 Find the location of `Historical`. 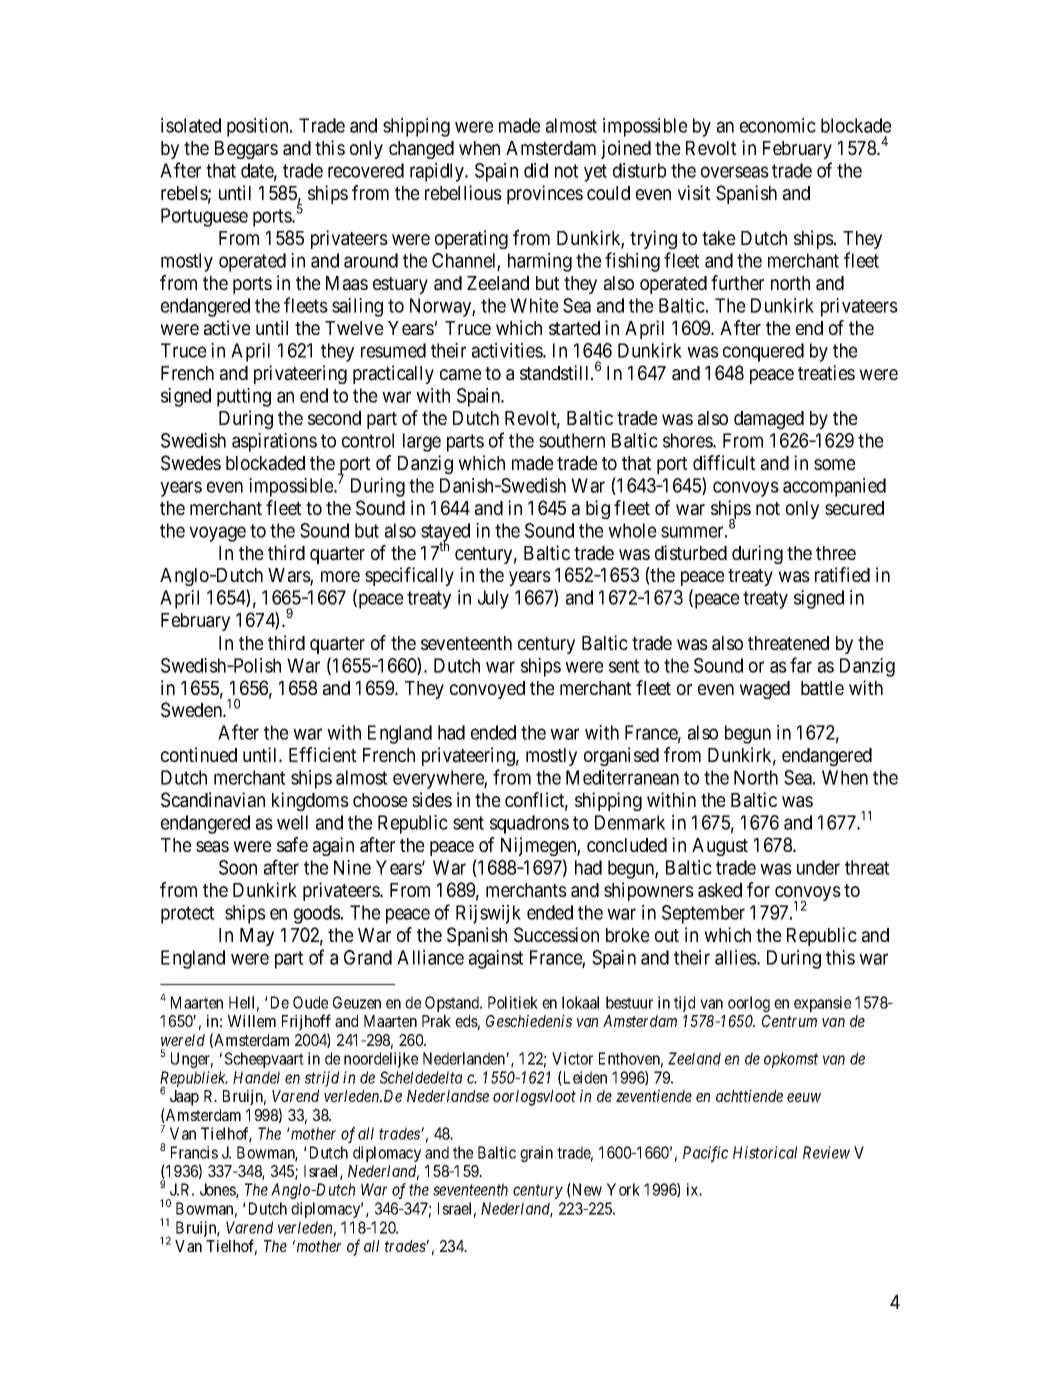

Historical is located at coordinates (765, 1152).
